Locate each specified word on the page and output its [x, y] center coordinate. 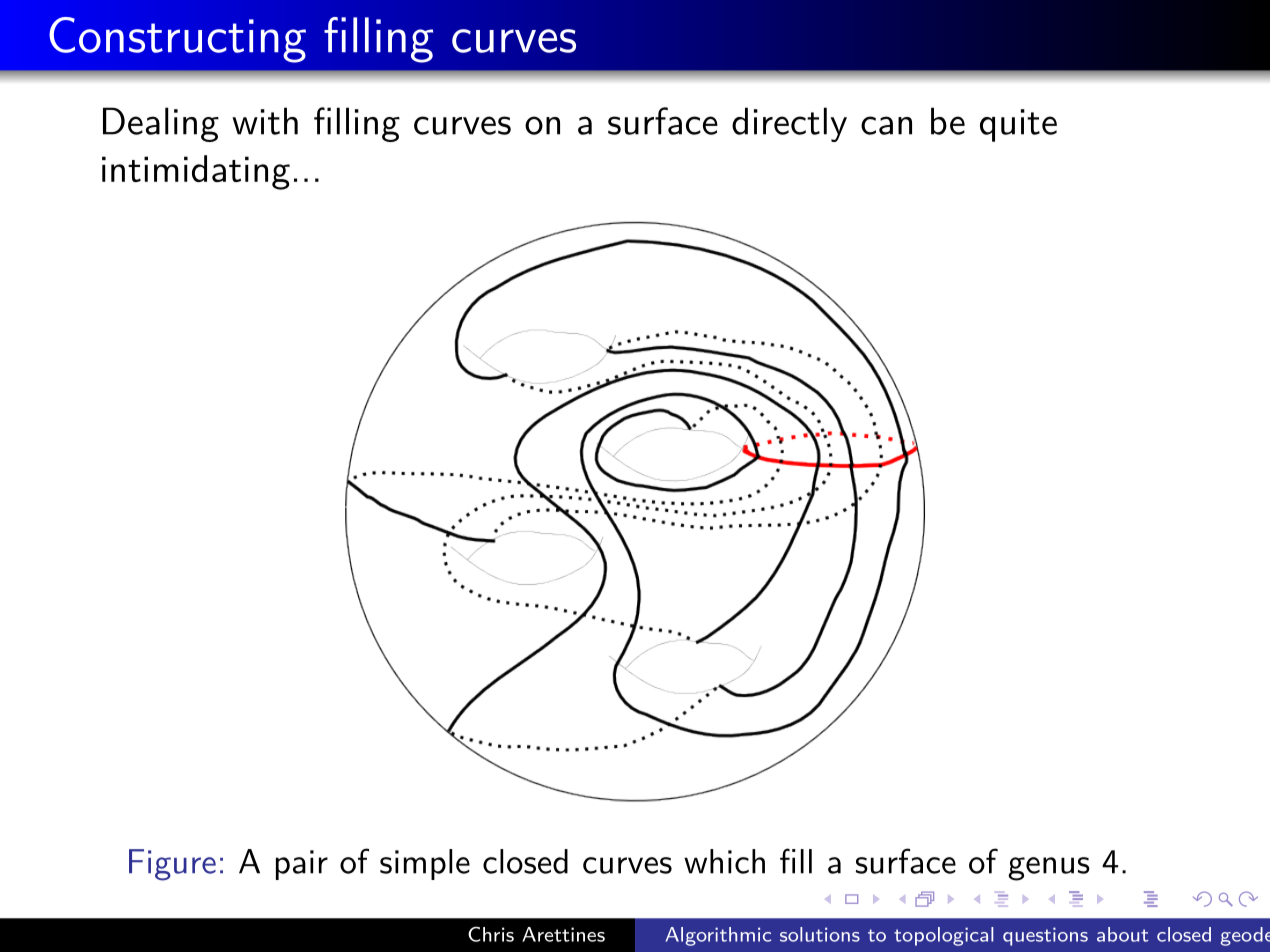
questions [1045, 936]
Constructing [177, 40]
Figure [172, 865]
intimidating [196, 172]
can [886, 125]
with [265, 121]
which [724, 861]
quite [1018, 125]
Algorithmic [718, 936]
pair [302, 865]
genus [1049, 869]
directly [789, 124]
